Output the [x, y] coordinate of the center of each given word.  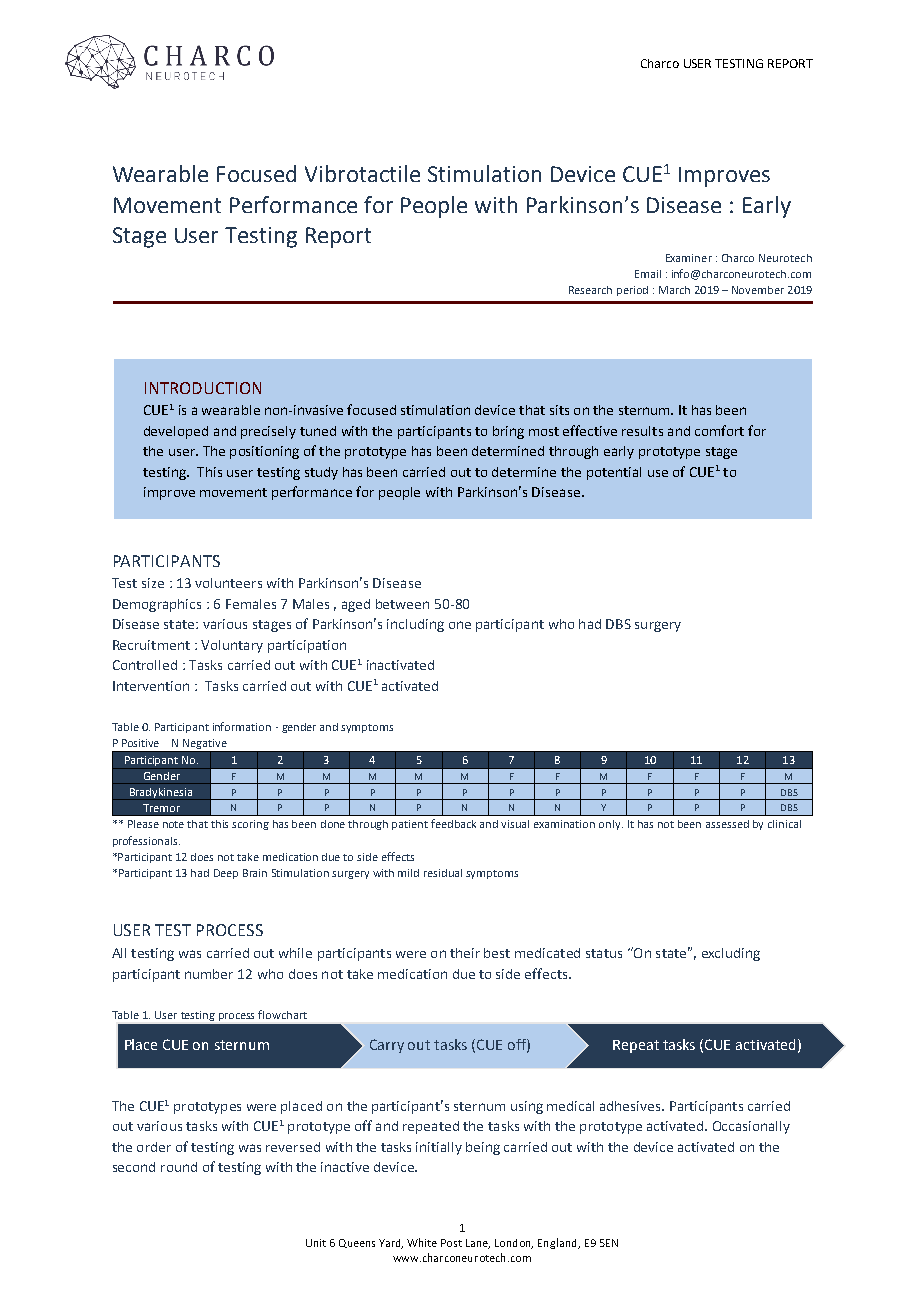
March [674, 290]
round [179, 1167]
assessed [727, 824]
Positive [140, 743]
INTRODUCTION [203, 388]
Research [590, 290]
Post [451, 1243]
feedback [453, 823]
